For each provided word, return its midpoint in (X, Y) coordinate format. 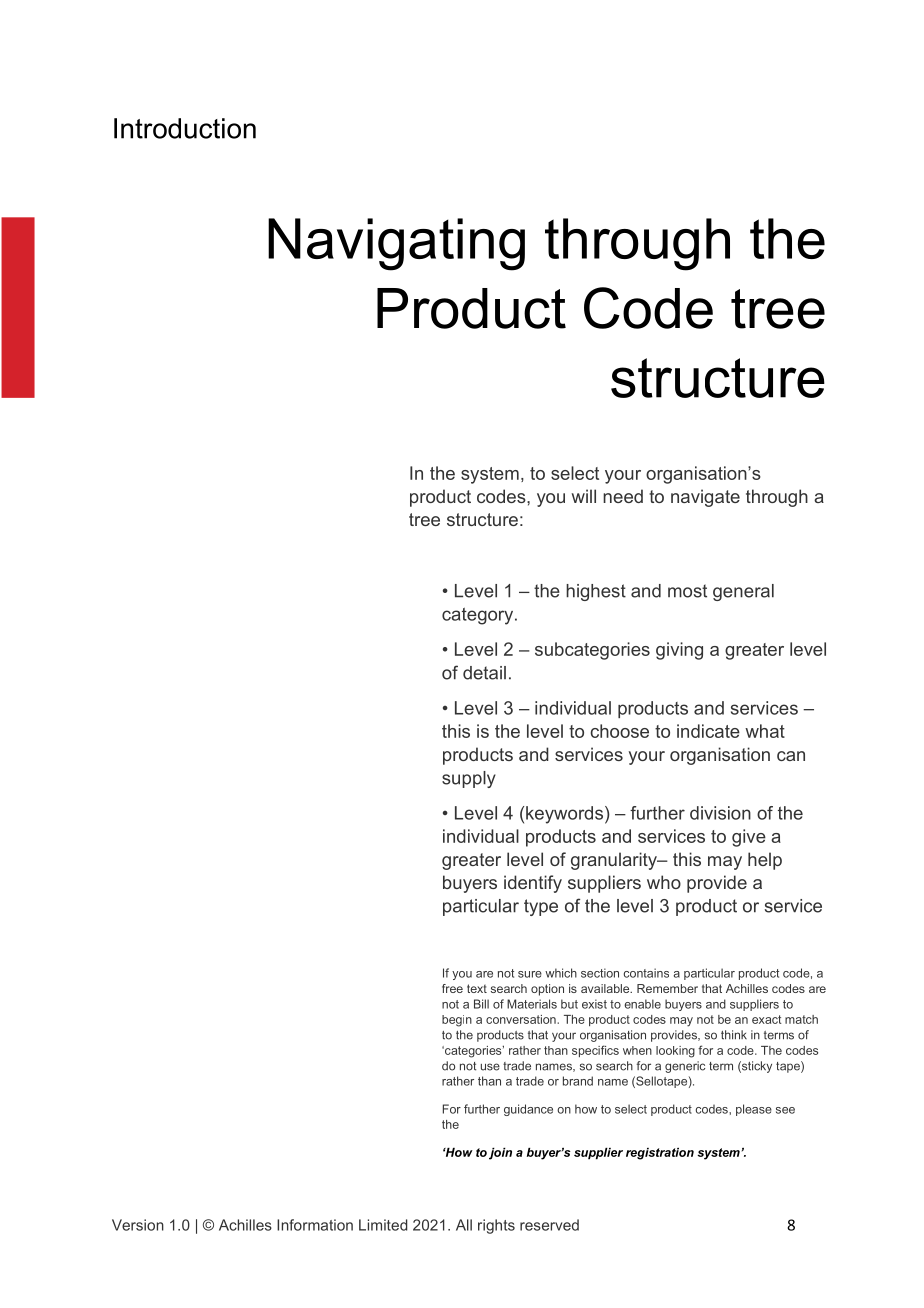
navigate (705, 498)
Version (138, 1225)
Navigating (396, 244)
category (479, 616)
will (584, 496)
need (623, 496)
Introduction (185, 128)
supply (469, 779)
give (749, 838)
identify (533, 884)
